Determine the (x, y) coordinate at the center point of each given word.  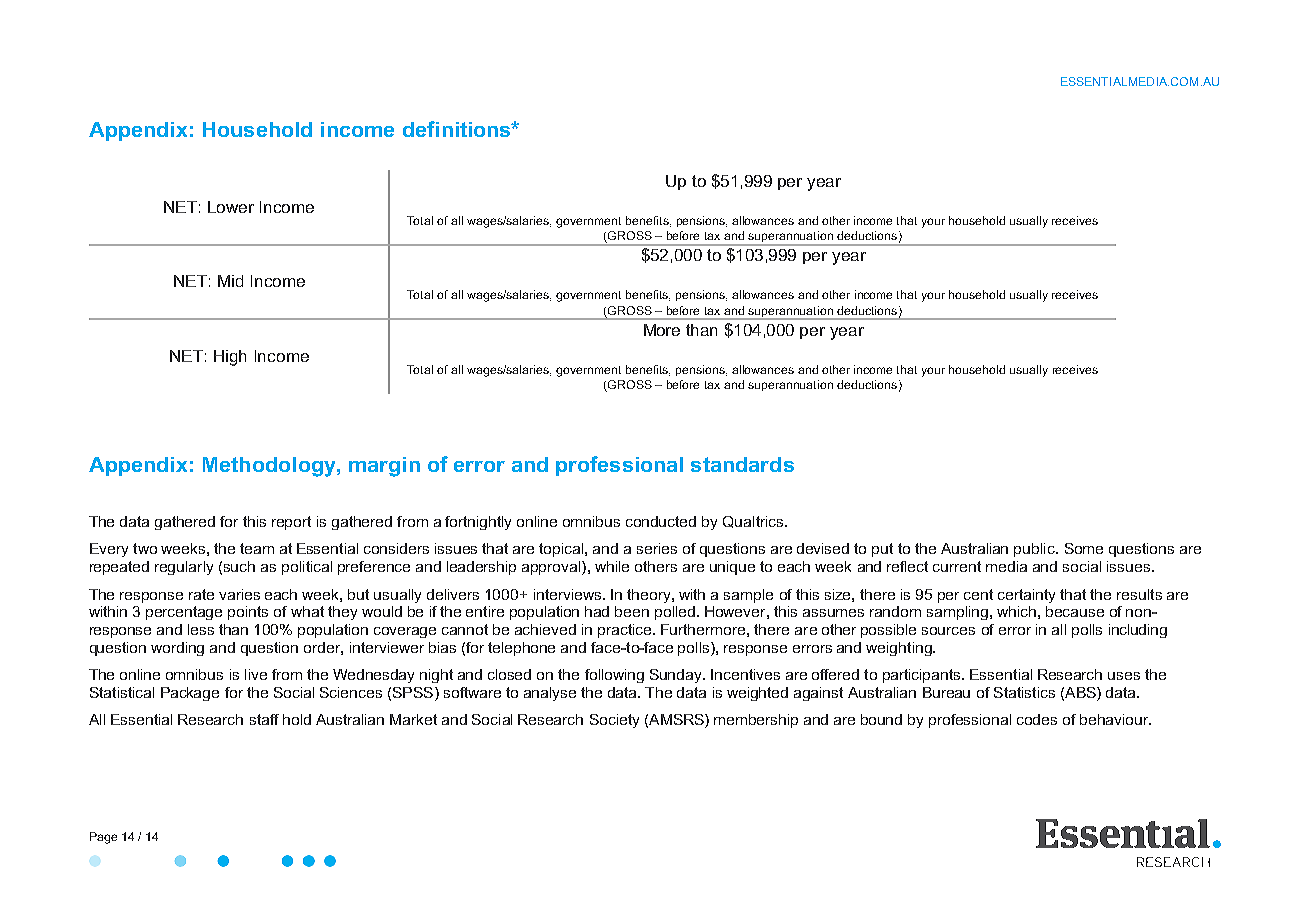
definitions (458, 129)
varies (239, 594)
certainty (1026, 596)
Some (1084, 548)
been (632, 611)
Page (103, 838)
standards (742, 464)
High (230, 358)
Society (614, 721)
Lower (231, 207)
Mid (230, 281)
